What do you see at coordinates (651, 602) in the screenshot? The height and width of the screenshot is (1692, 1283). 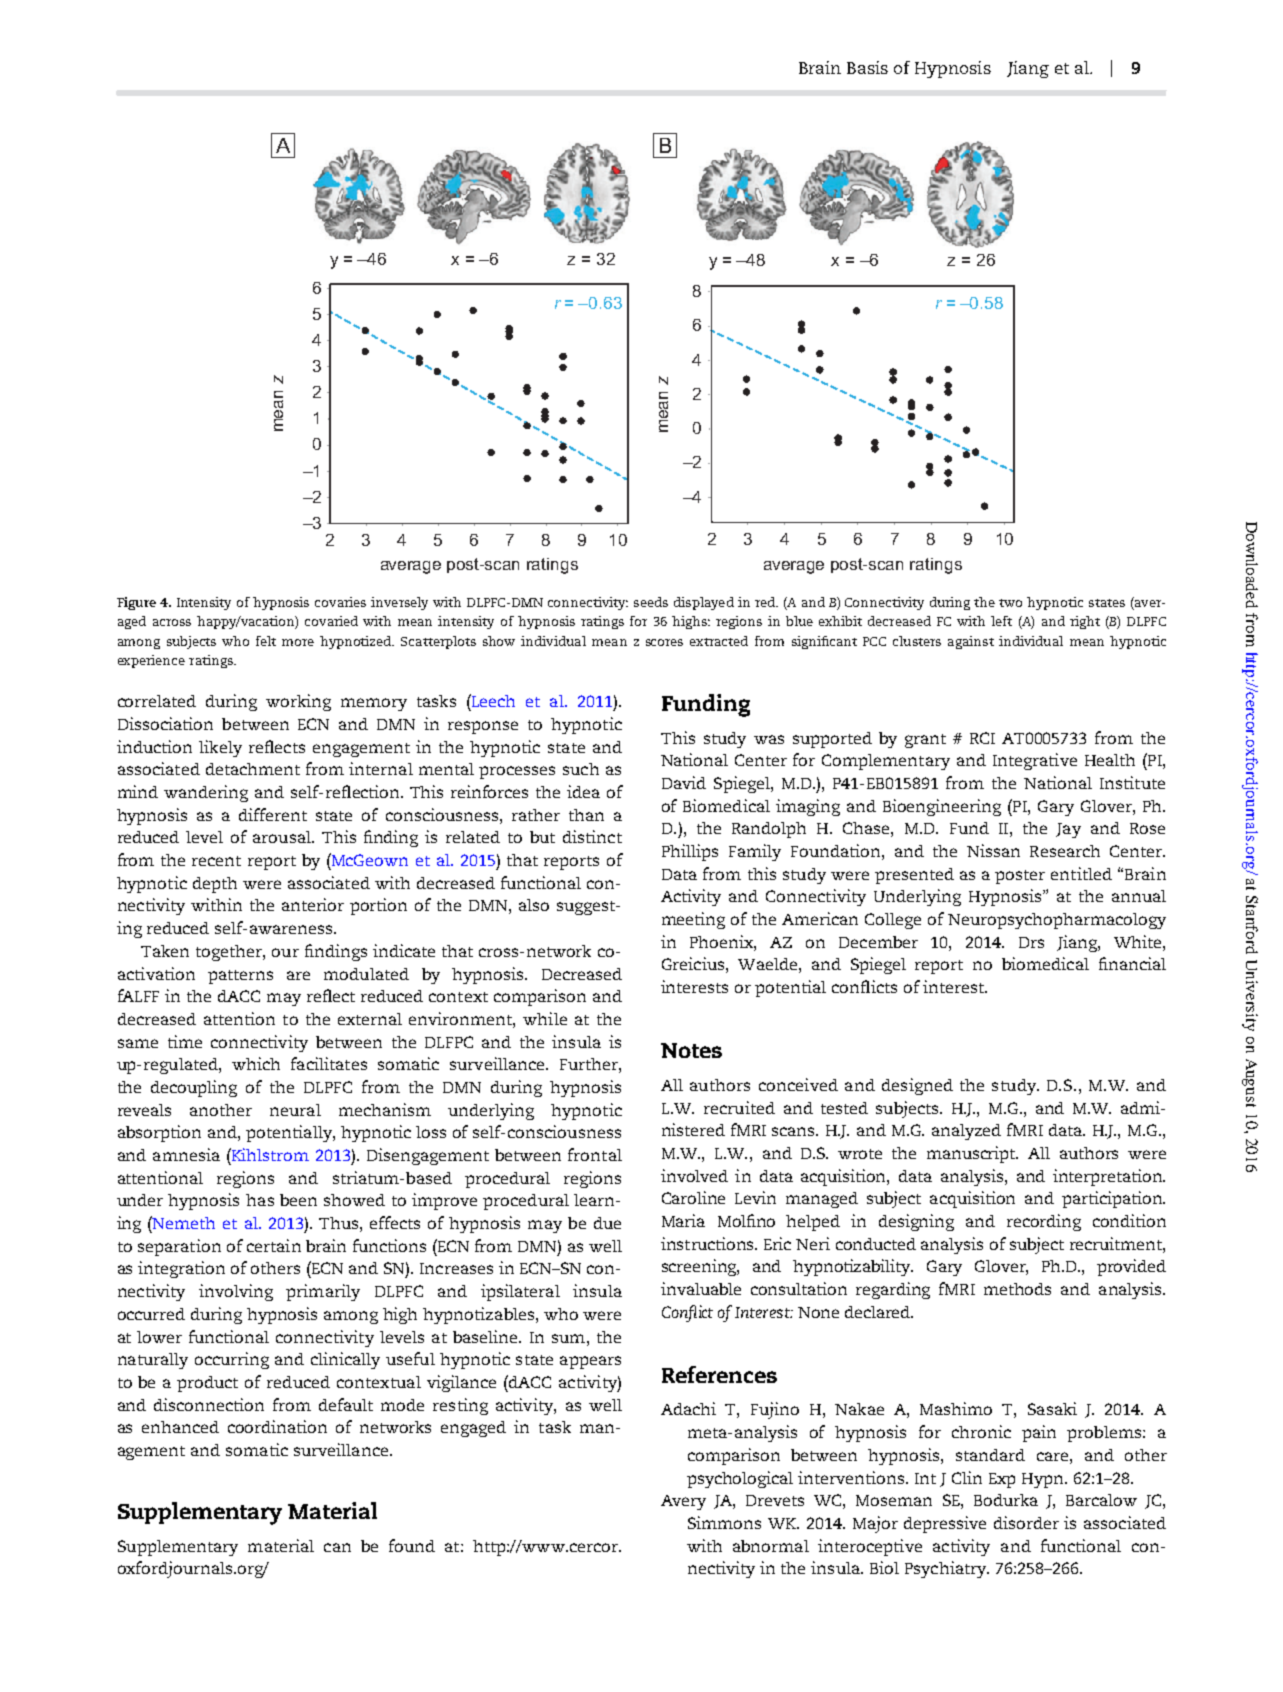 I see `seeds` at bounding box center [651, 602].
